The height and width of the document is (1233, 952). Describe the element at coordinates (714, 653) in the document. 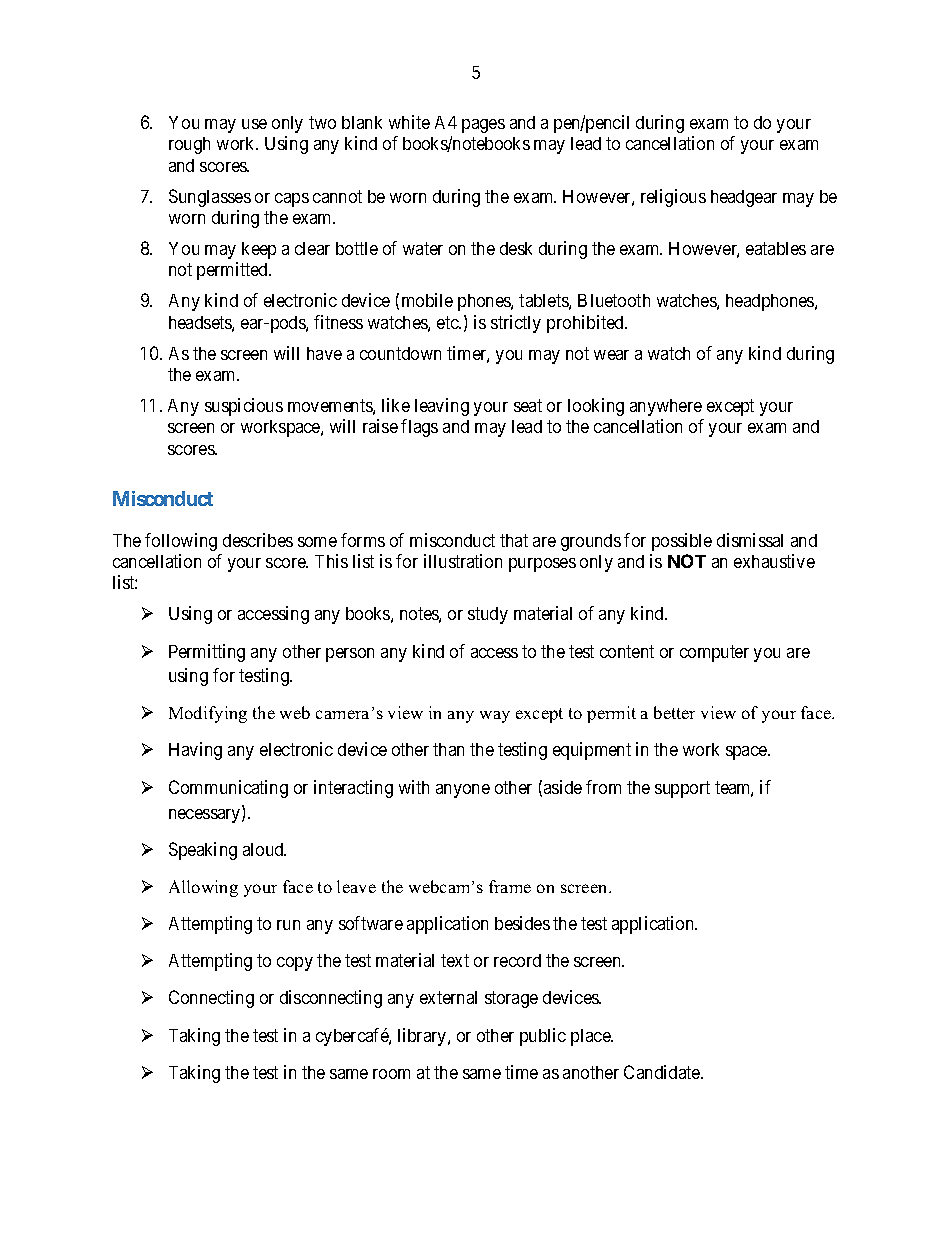

I see `computer` at that location.
